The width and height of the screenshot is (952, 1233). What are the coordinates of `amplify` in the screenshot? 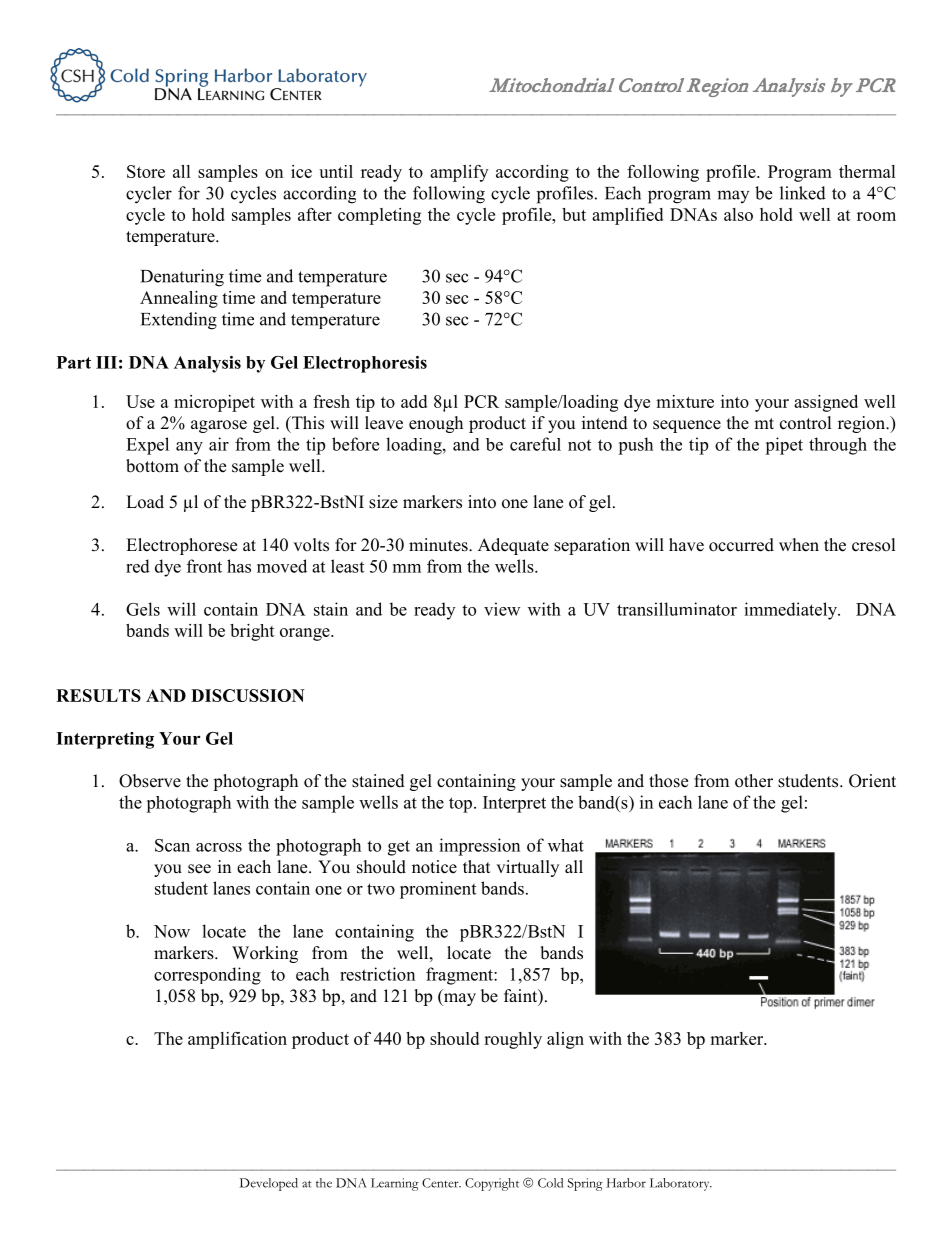 It's located at (459, 173).
